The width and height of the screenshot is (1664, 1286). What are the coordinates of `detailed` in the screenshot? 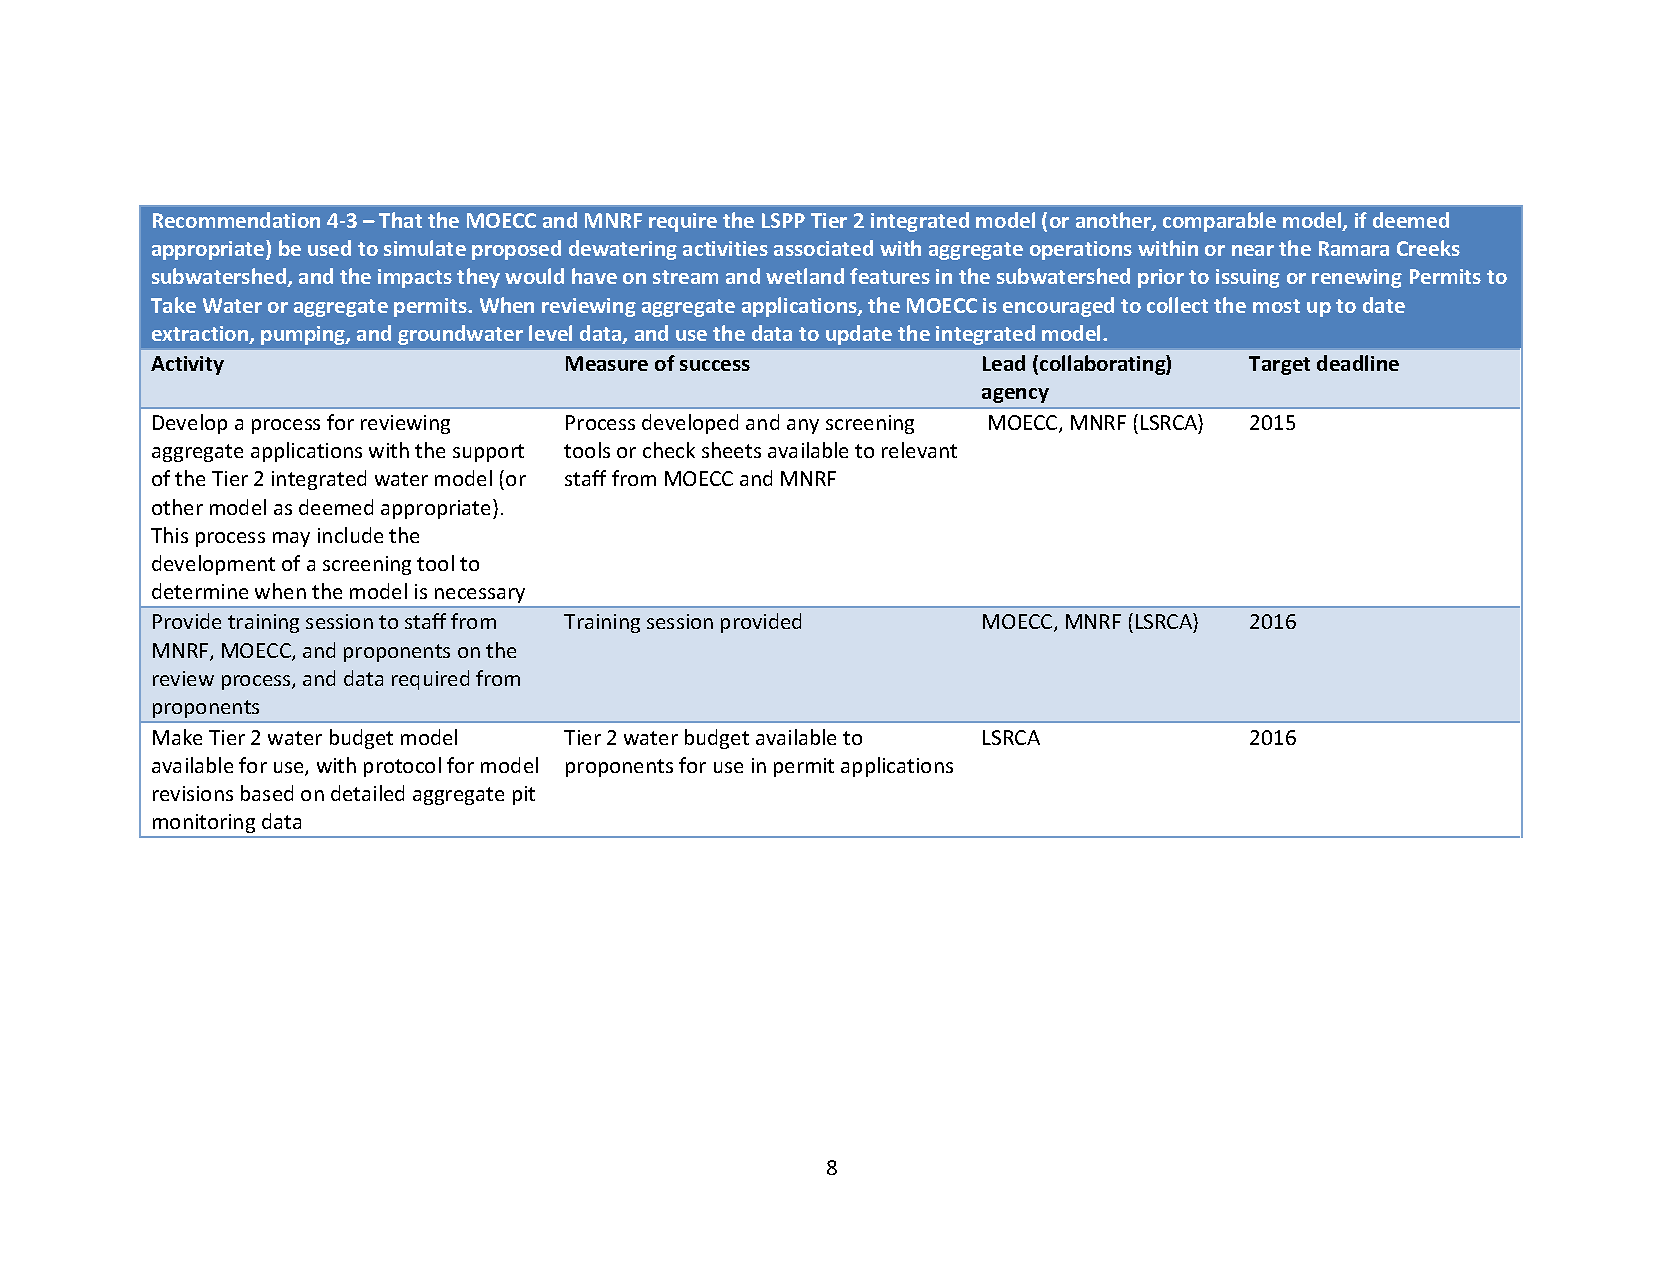 It's located at (367, 793).
